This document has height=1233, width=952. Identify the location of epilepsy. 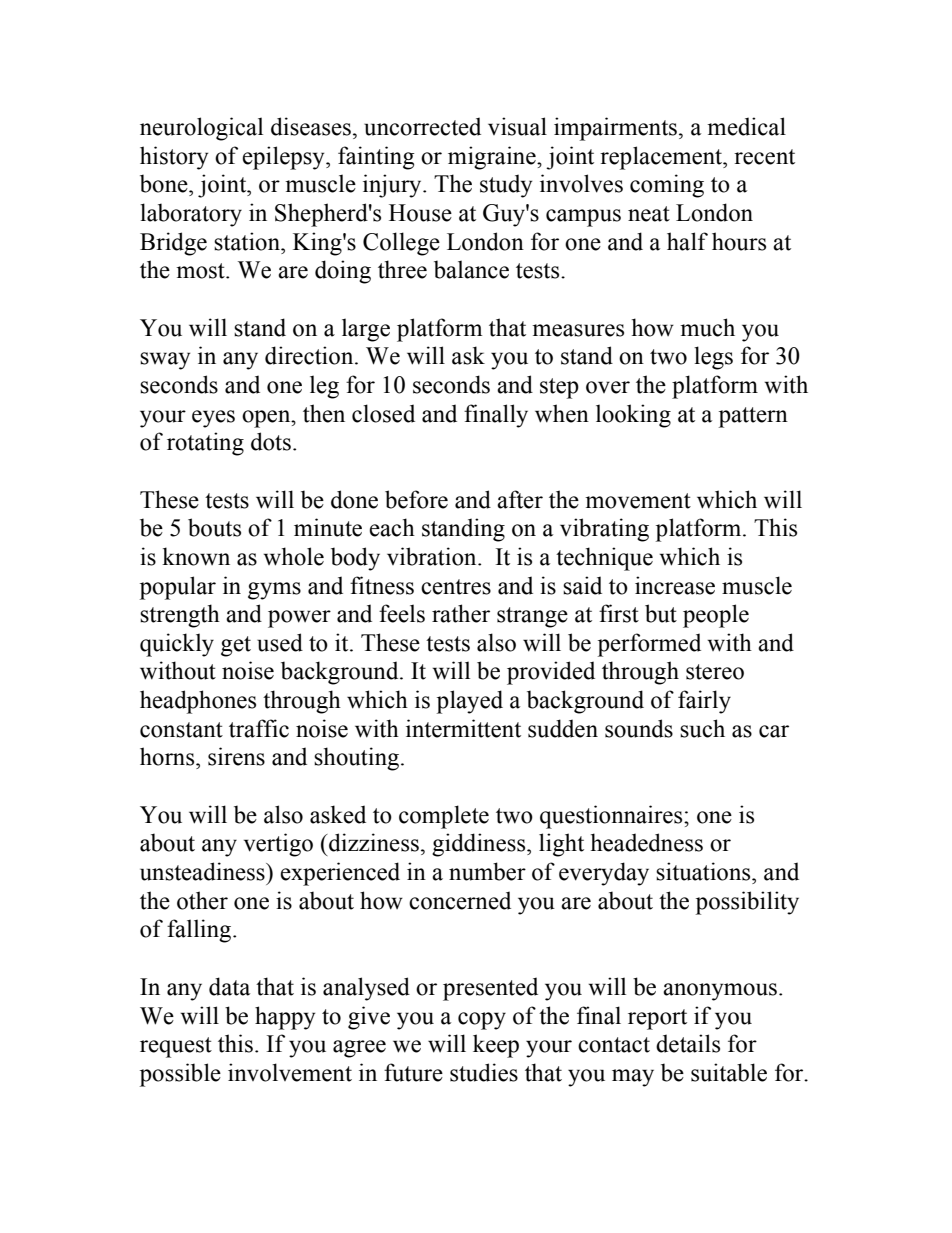
(284, 158).
